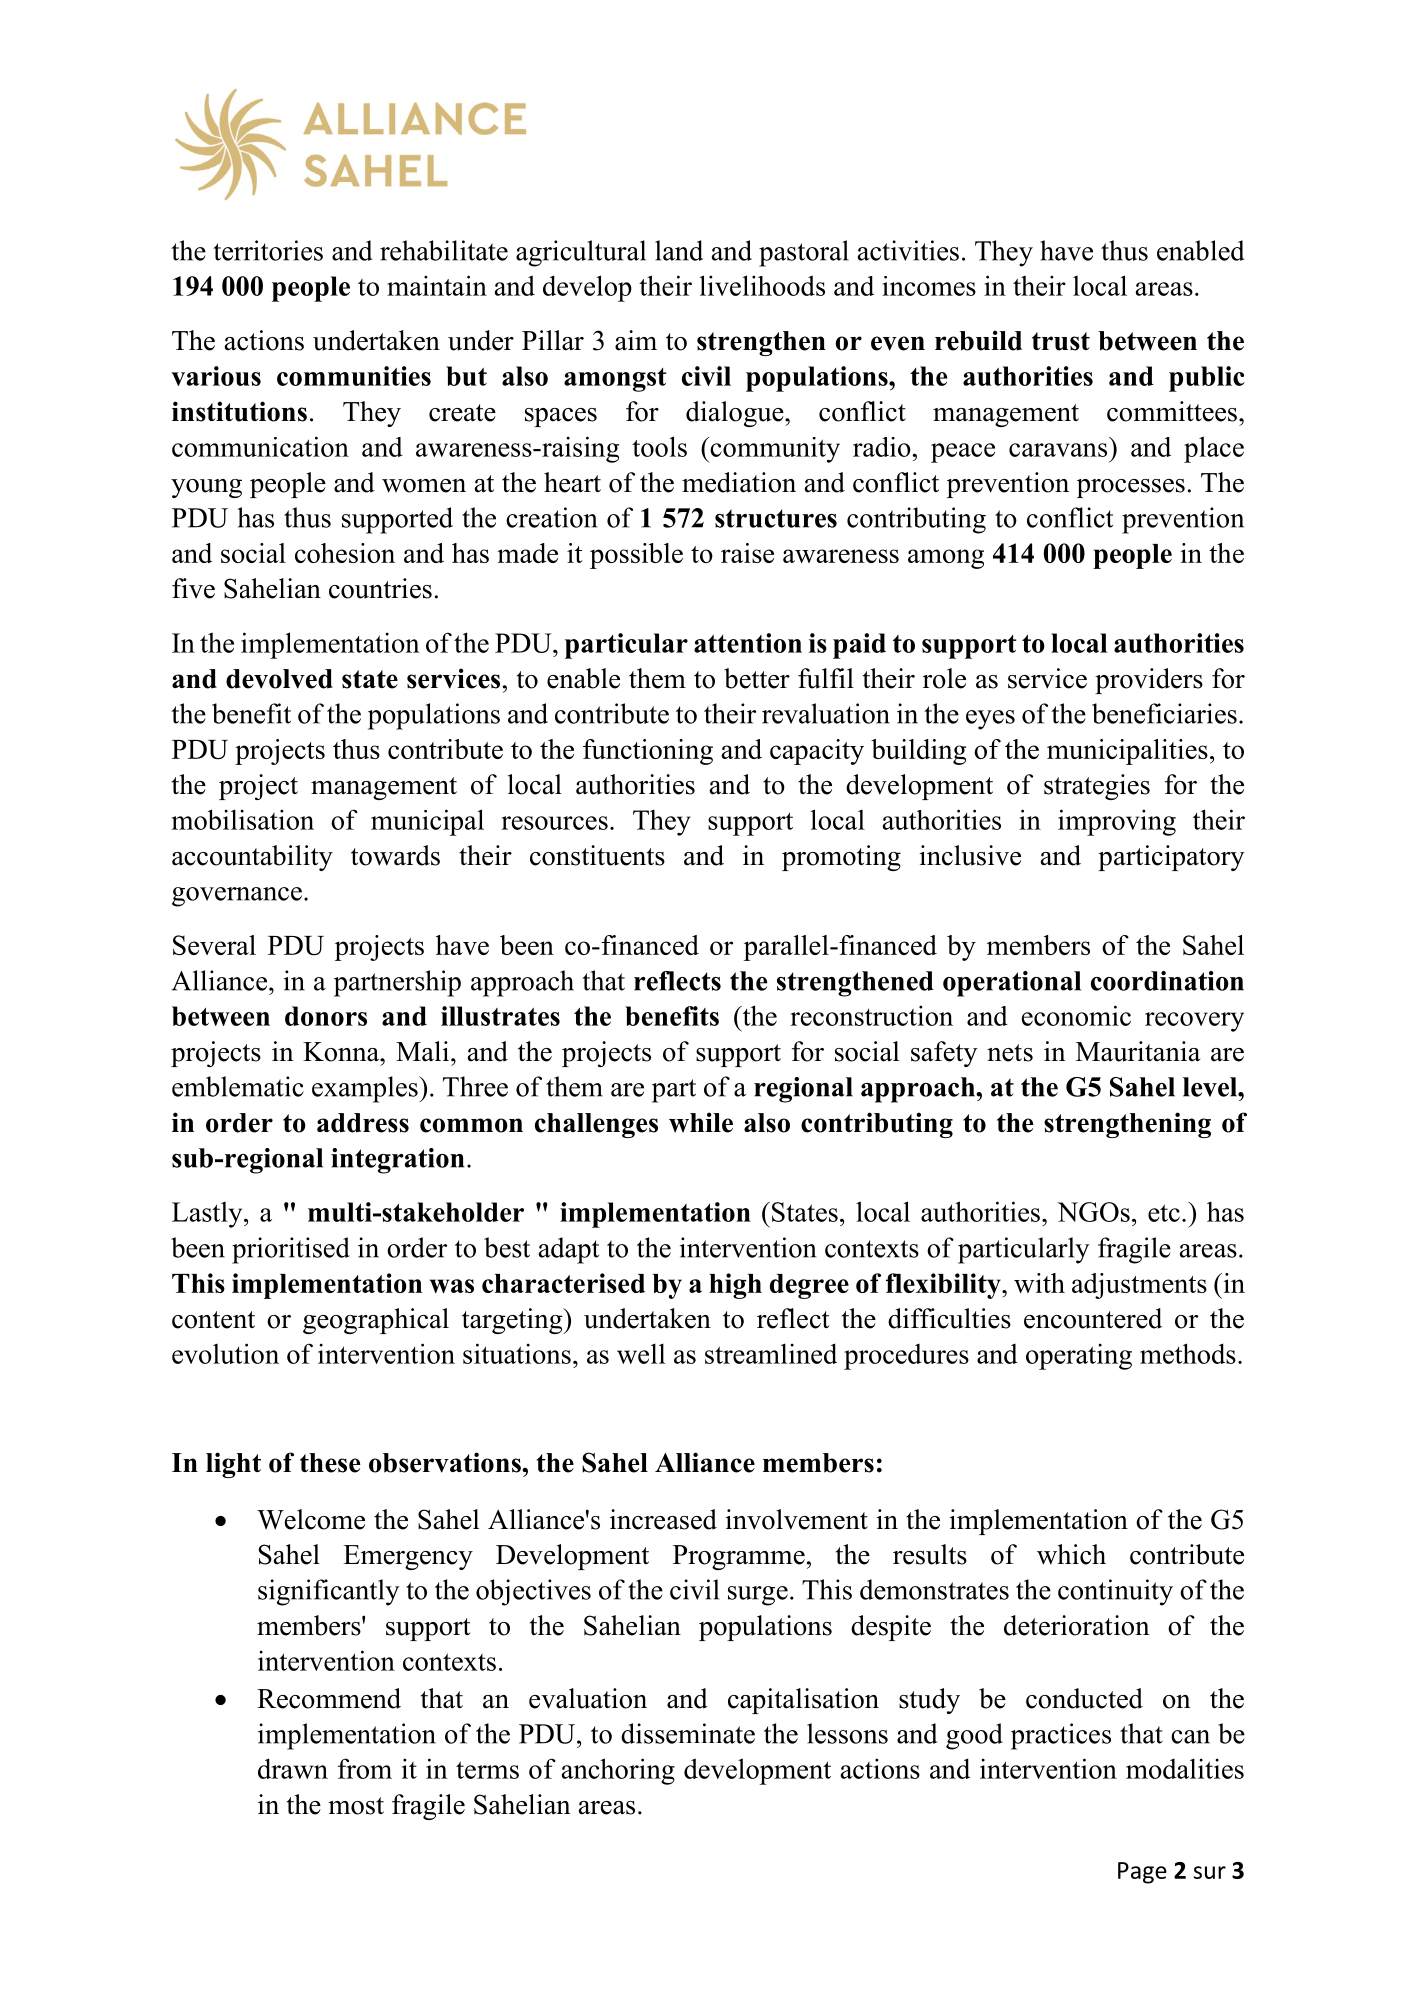  Describe the element at coordinates (356, 1806) in the screenshot. I see `most` at that location.
